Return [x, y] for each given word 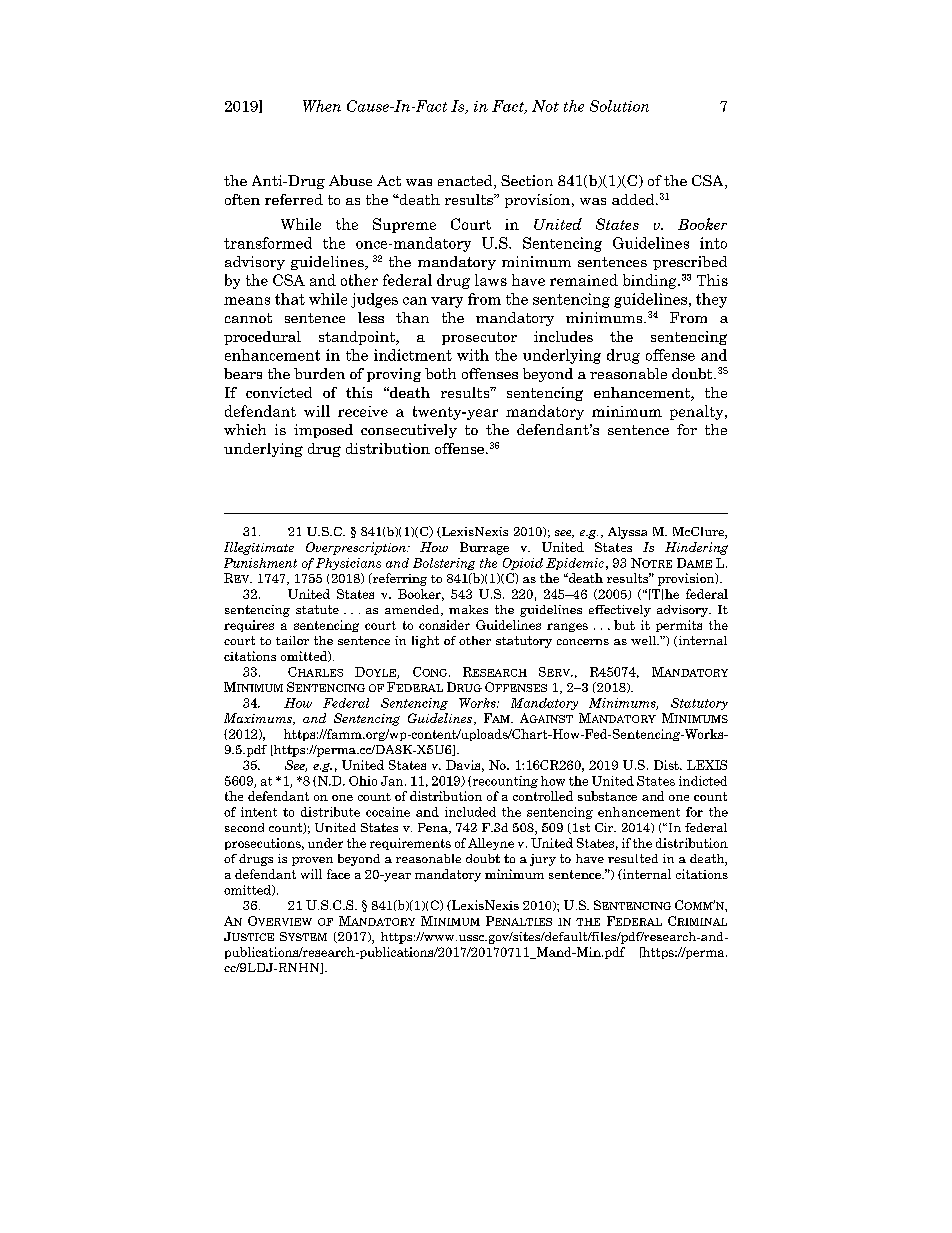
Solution [619, 106]
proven [312, 861]
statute [317, 609]
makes [468, 609]
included [470, 812]
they [711, 300]
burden [319, 373]
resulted [633, 858]
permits [679, 626]
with [473, 355]
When [322, 106]
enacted [466, 182]
